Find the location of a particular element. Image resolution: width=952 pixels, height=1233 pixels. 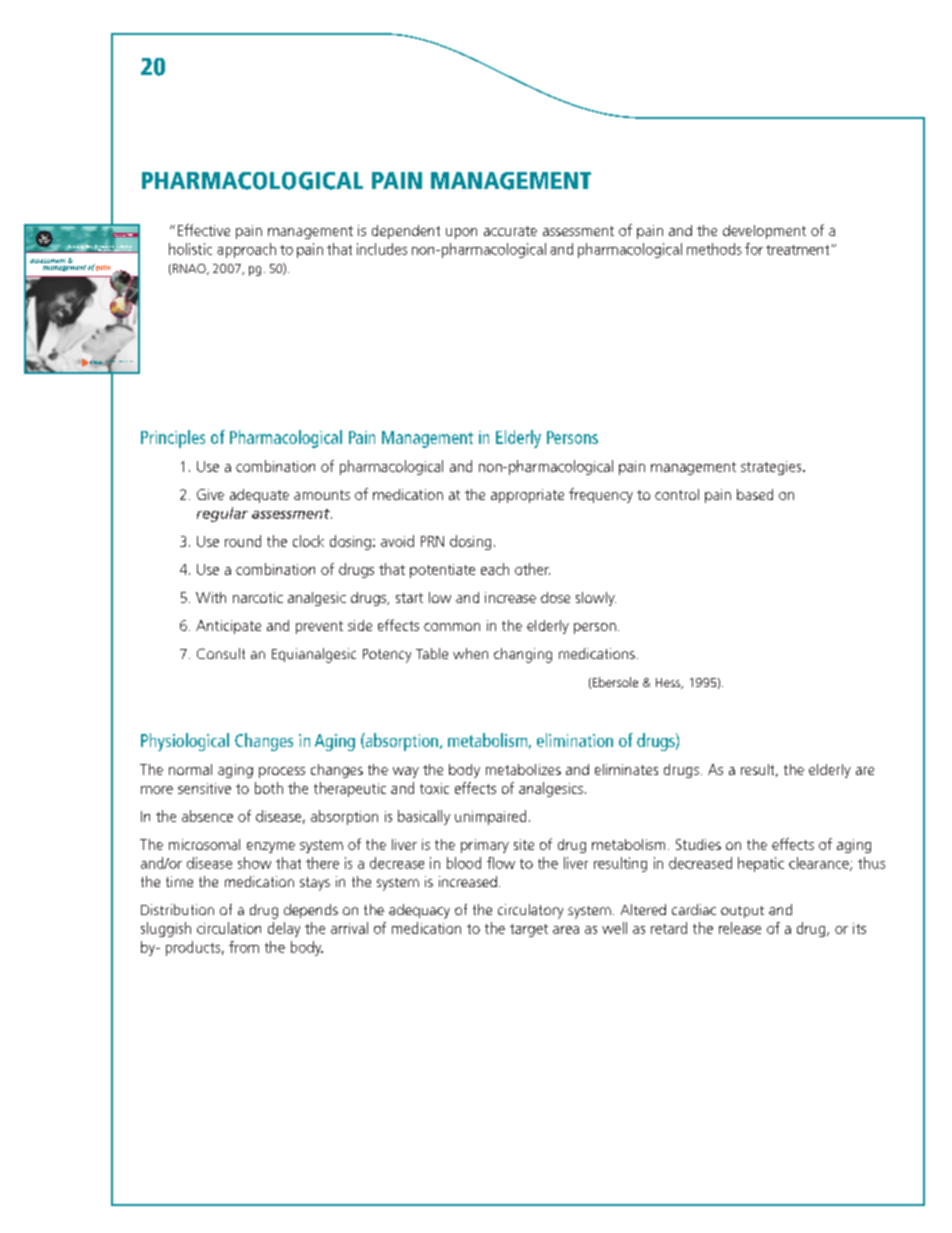

when is located at coordinates (470, 653).
